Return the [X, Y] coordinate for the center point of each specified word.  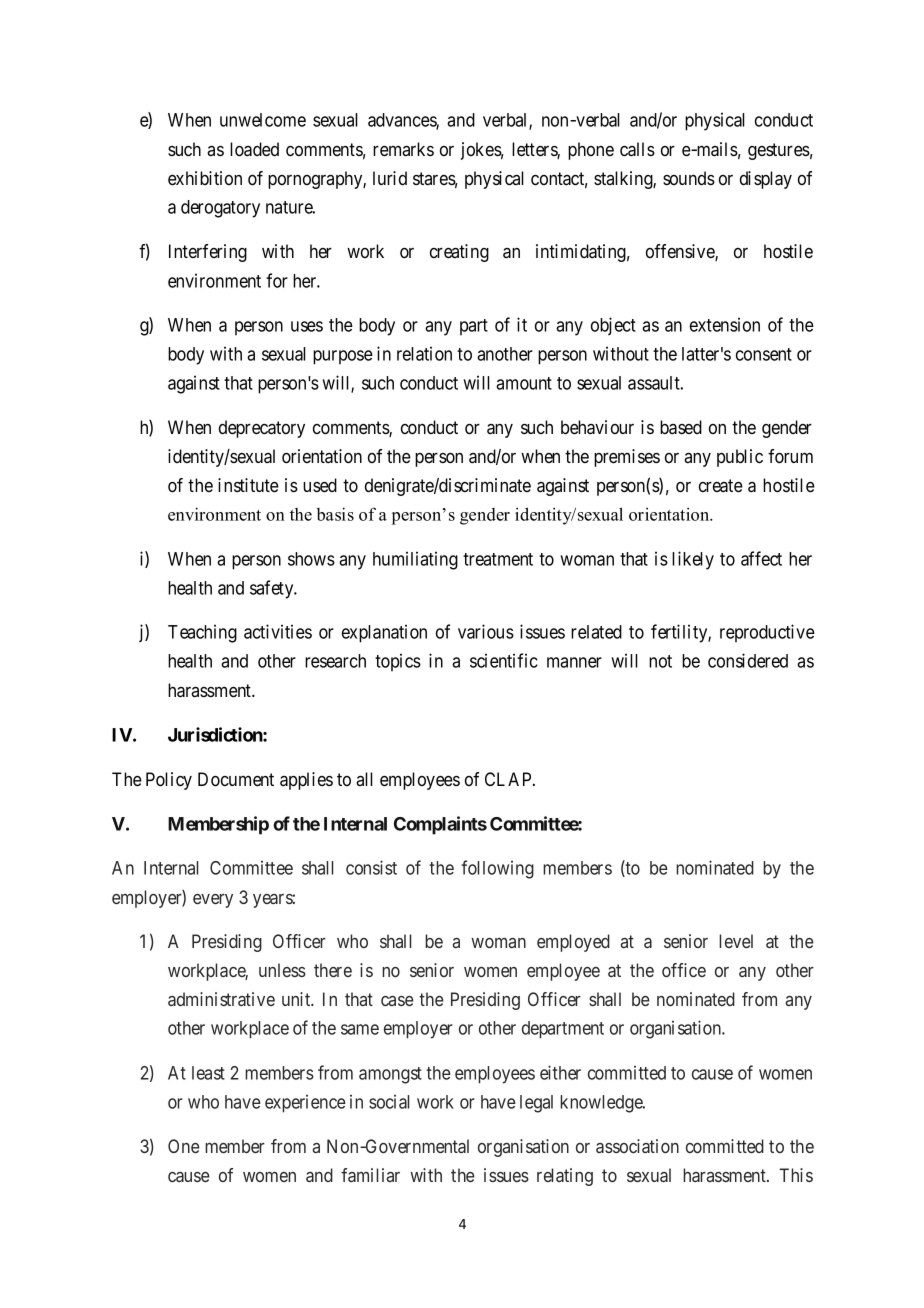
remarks [403, 149]
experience [305, 1104]
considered [748, 660]
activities [278, 631]
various [486, 631]
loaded [254, 149]
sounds [689, 178]
